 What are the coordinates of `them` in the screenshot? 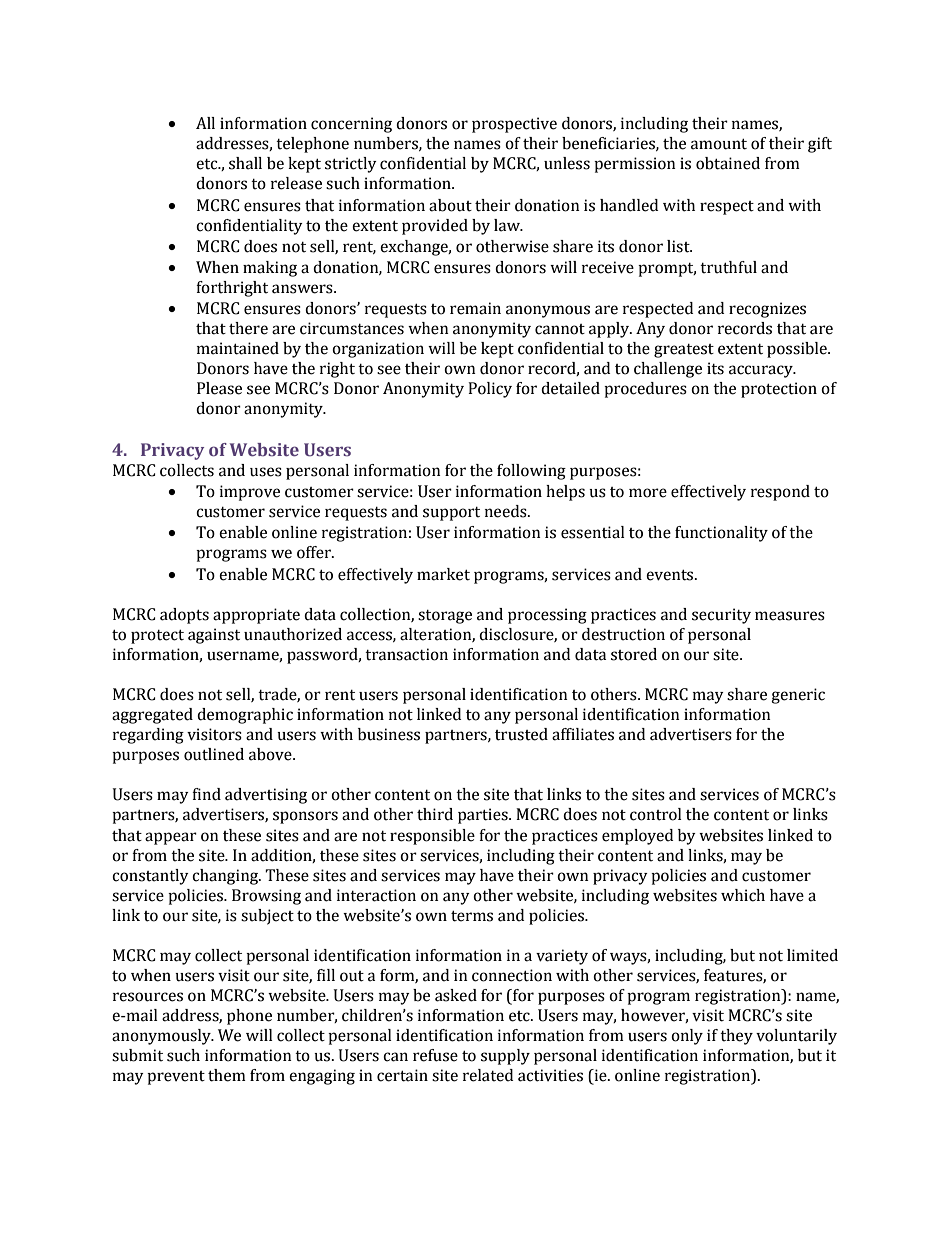 It's located at (227, 1075).
